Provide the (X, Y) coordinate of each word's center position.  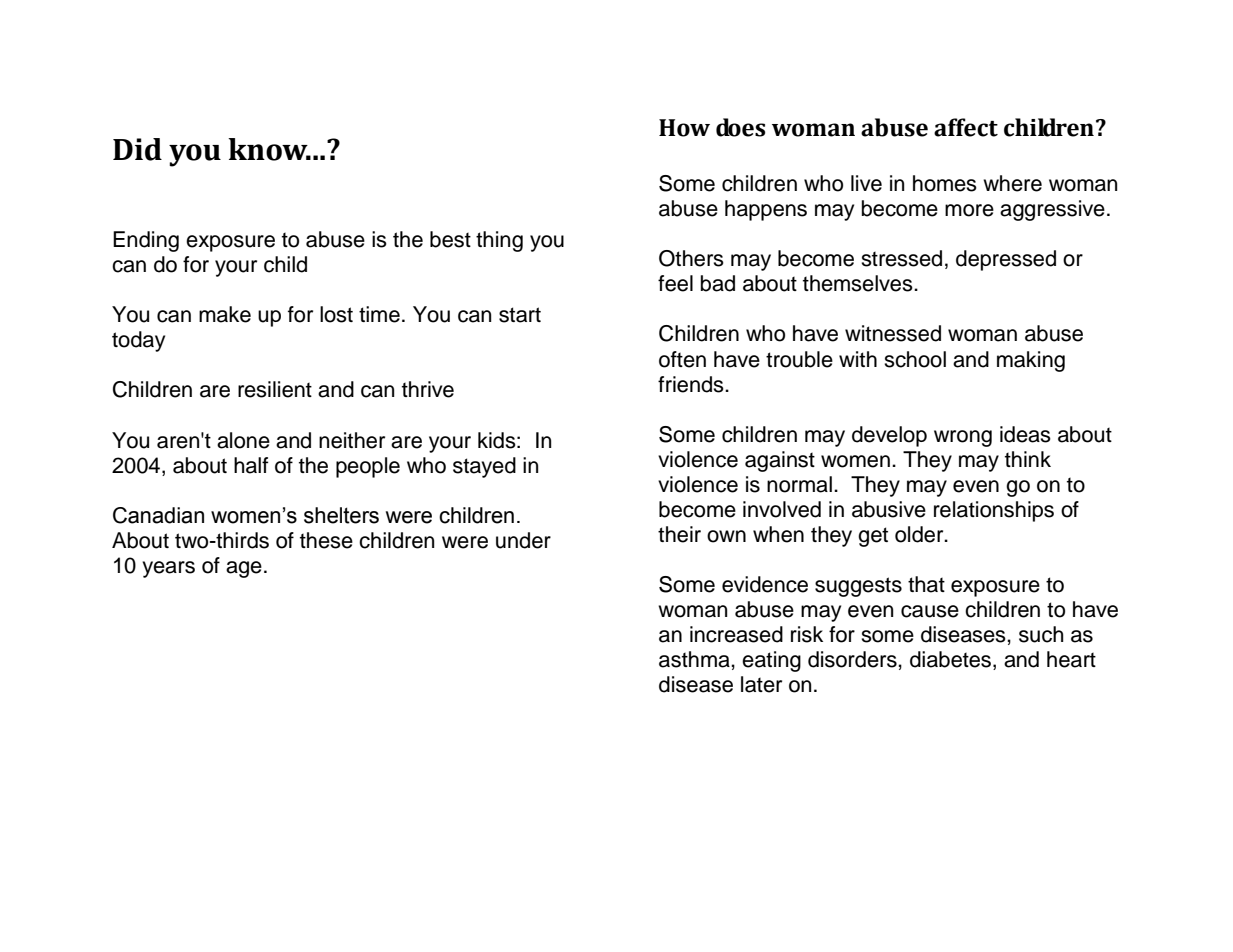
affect (966, 127)
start (520, 315)
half (251, 465)
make (225, 314)
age (244, 569)
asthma (695, 659)
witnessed (893, 333)
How (684, 128)
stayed (484, 467)
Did (137, 149)
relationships (994, 511)
